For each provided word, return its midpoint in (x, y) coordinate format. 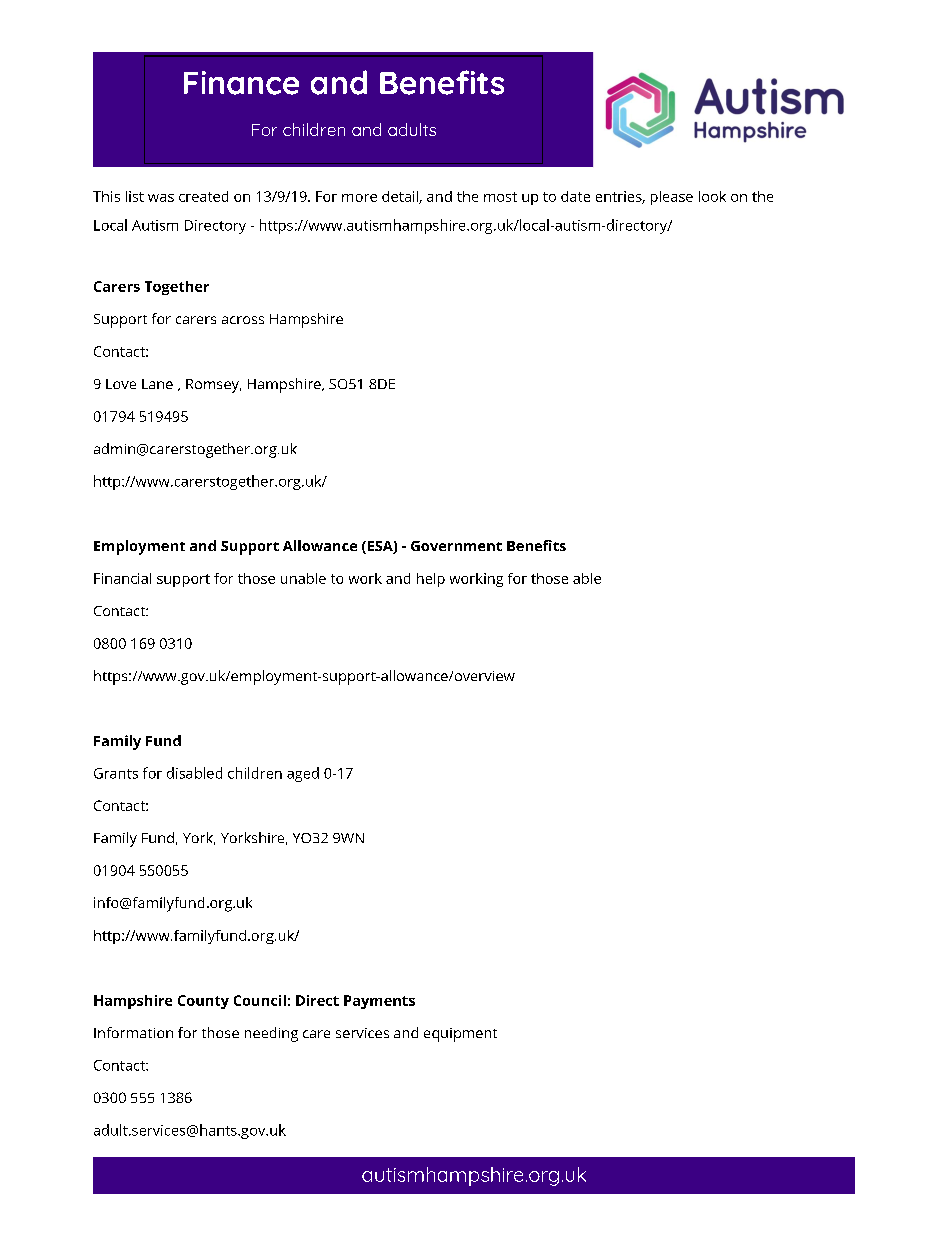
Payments (379, 1002)
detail (401, 197)
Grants (116, 773)
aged (303, 774)
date (575, 196)
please (672, 198)
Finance (241, 83)
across (243, 320)
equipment (460, 1035)
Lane (157, 384)
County (203, 1002)
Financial (122, 578)
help (431, 580)
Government (456, 546)
